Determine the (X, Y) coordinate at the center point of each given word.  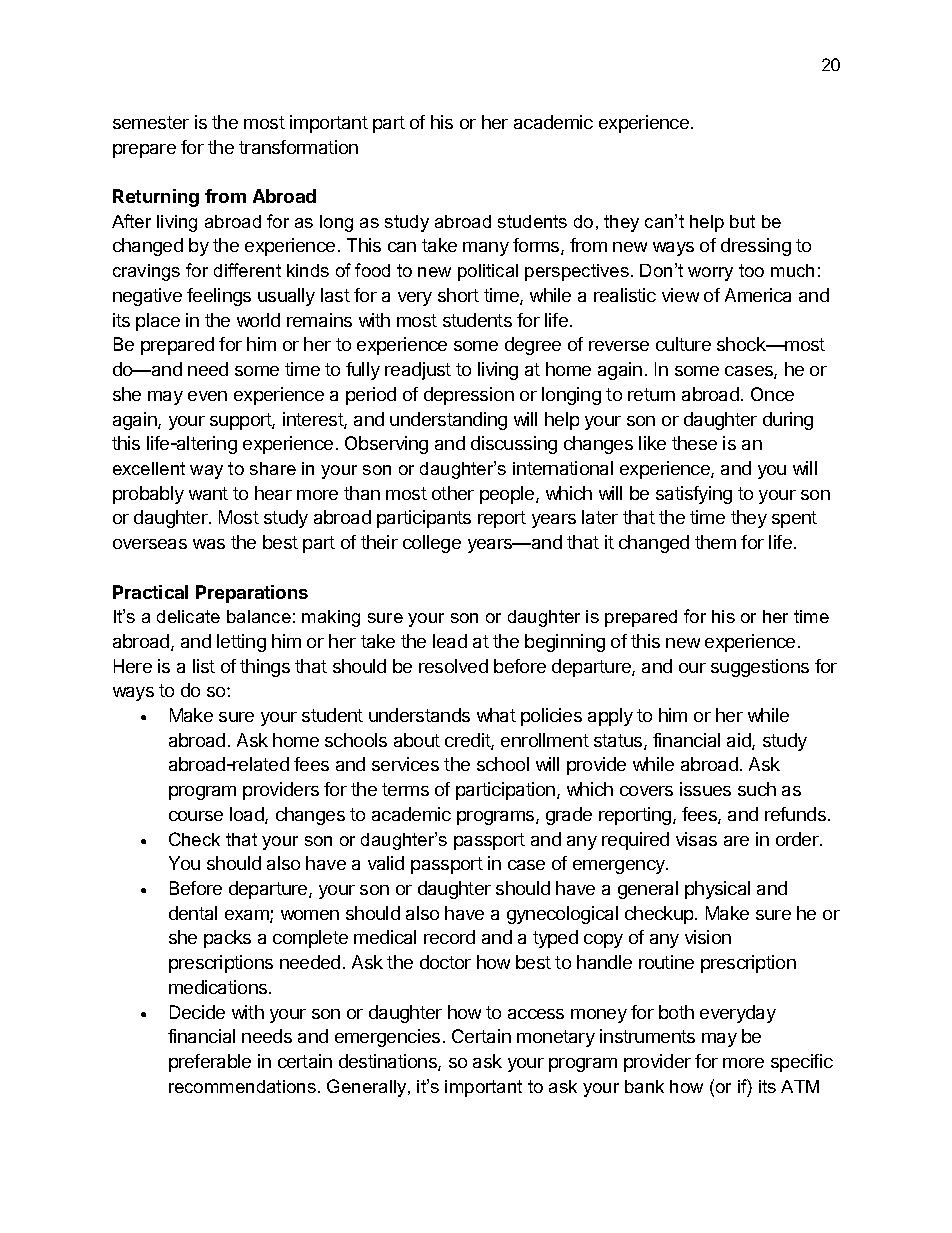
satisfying (694, 495)
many (486, 249)
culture (683, 344)
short (458, 295)
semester (151, 122)
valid (386, 863)
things (265, 668)
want (208, 493)
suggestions (760, 668)
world (258, 320)
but (742, 221)
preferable (210, 1063)
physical (717, 890)
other (453, 493)
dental (193, 913)
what (496, 715)
